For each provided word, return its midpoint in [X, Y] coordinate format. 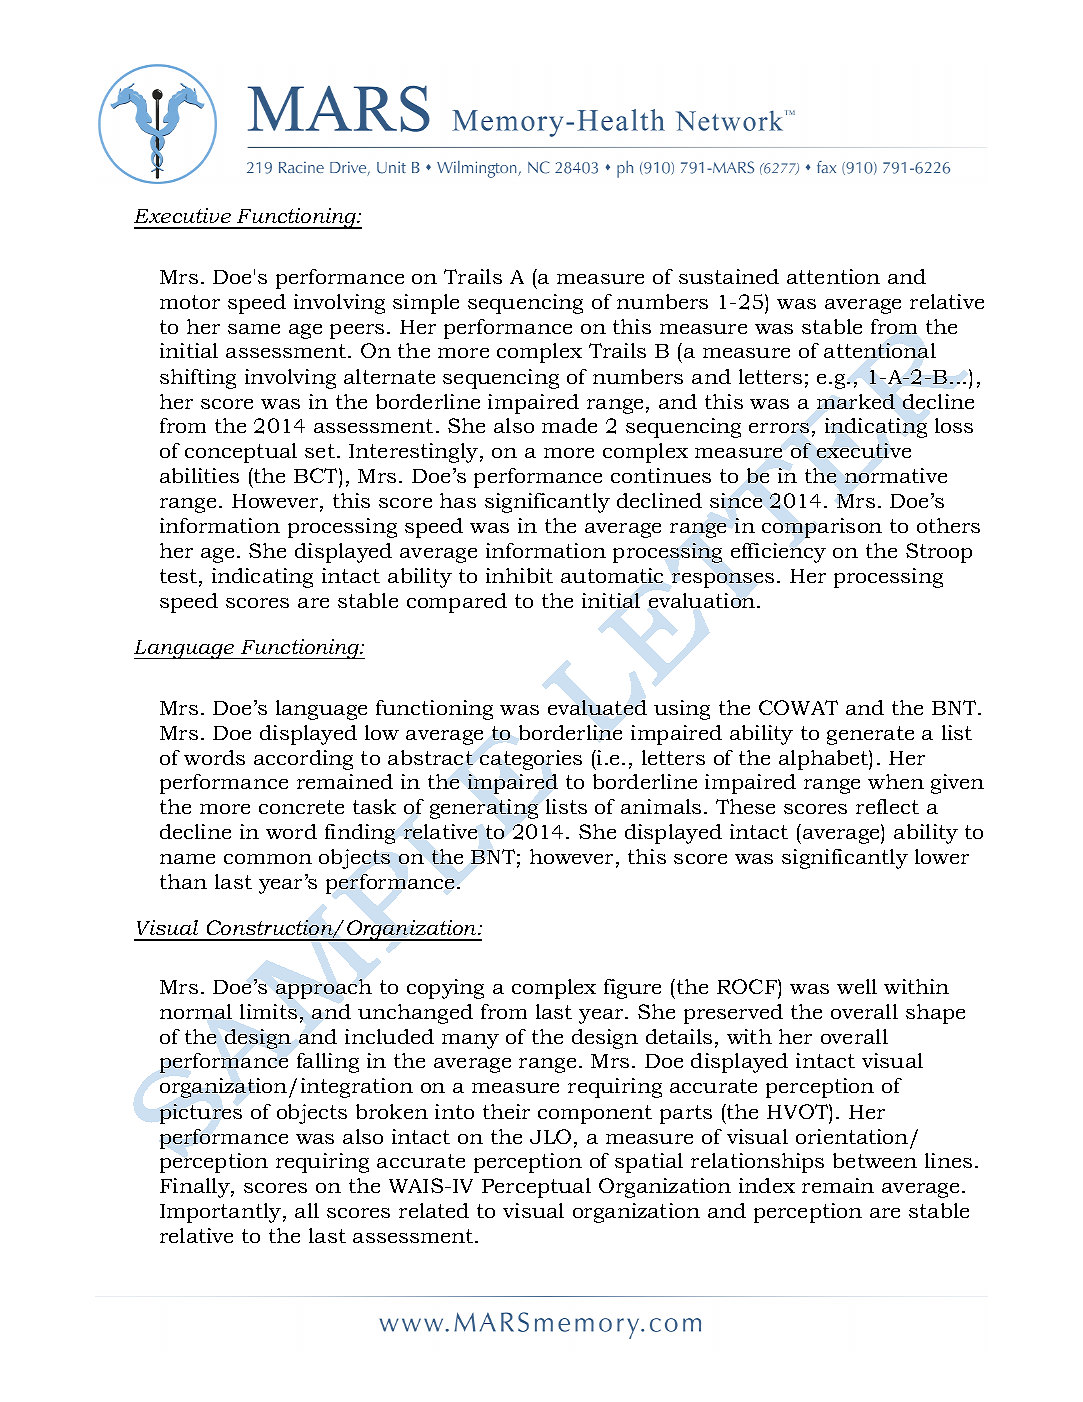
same [254, 329]
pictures [201, 1114]
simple [426, 304]
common [268, 859]
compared [457, 603]
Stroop [939, 553]
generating [484, 809]
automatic [612, 575]
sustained [729, 276]
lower [942, 856]
